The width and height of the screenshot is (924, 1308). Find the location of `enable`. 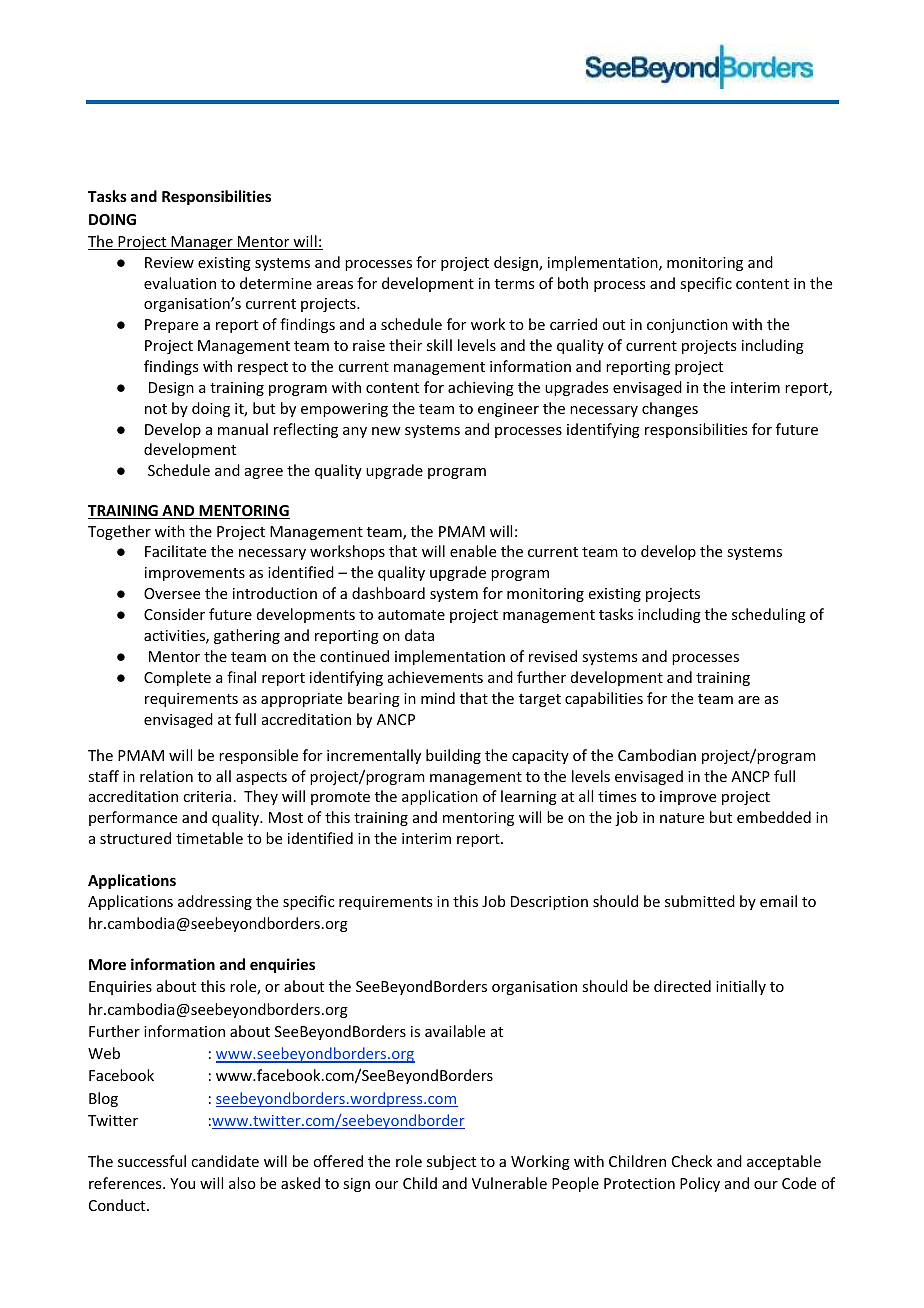

enable is located at coordinates (473, 551).
